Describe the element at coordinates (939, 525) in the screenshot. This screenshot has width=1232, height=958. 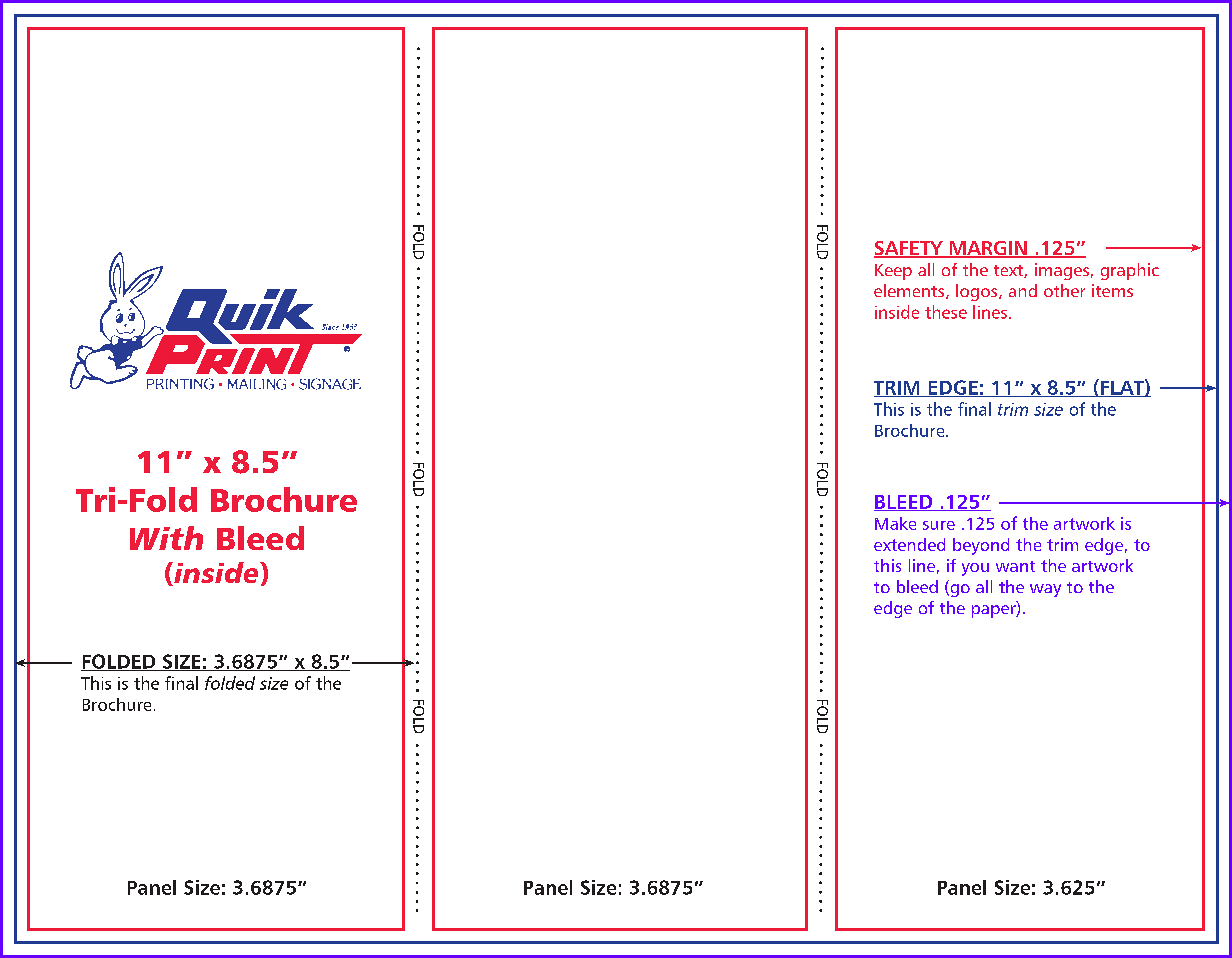
I see `sure` at that location.
